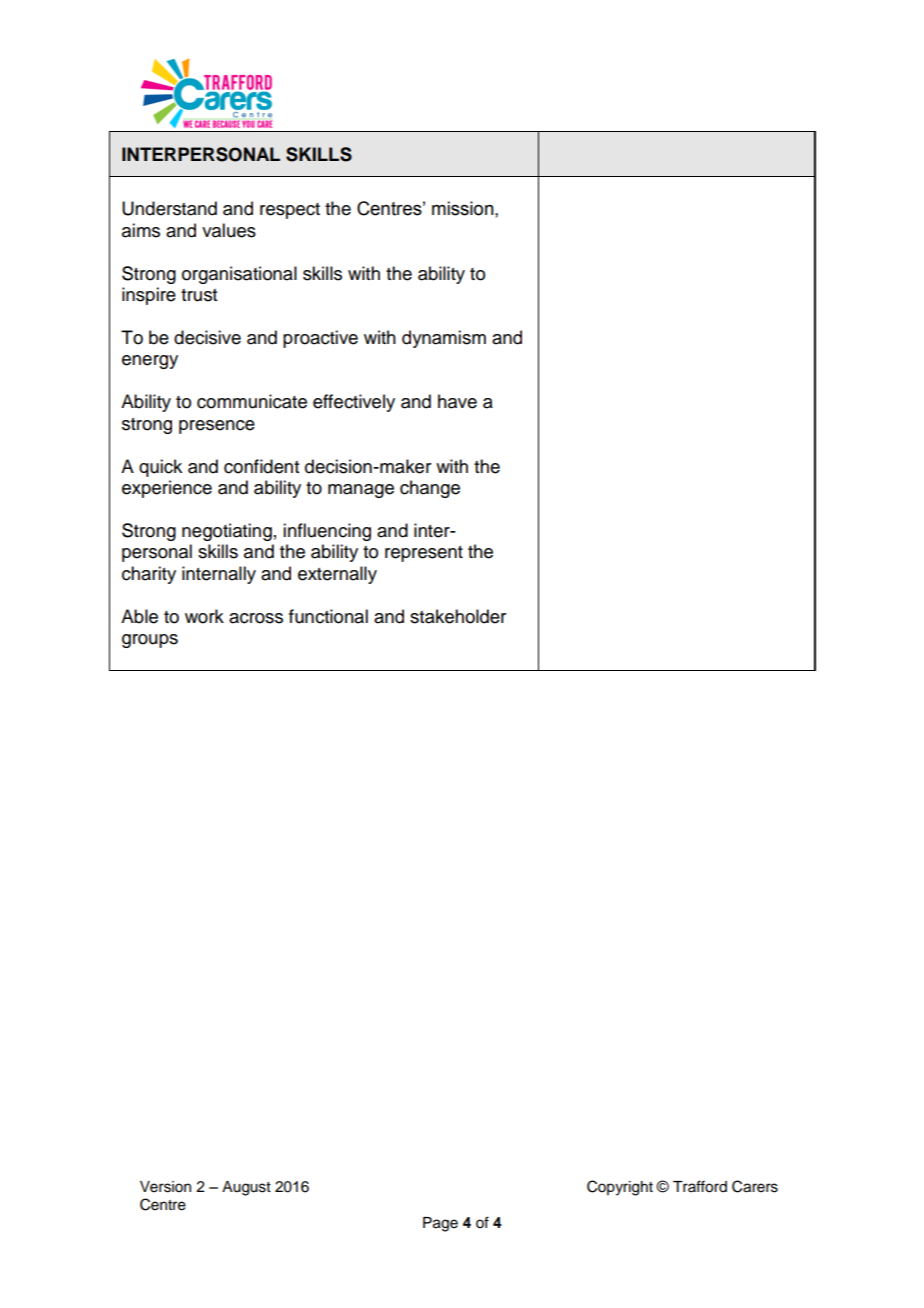 Image resolution: width=924 pixels, height=1308 pixels. What do you see at coordinates (464, 208) in the document?
I see `mission` at bounding box center [464, 208].
